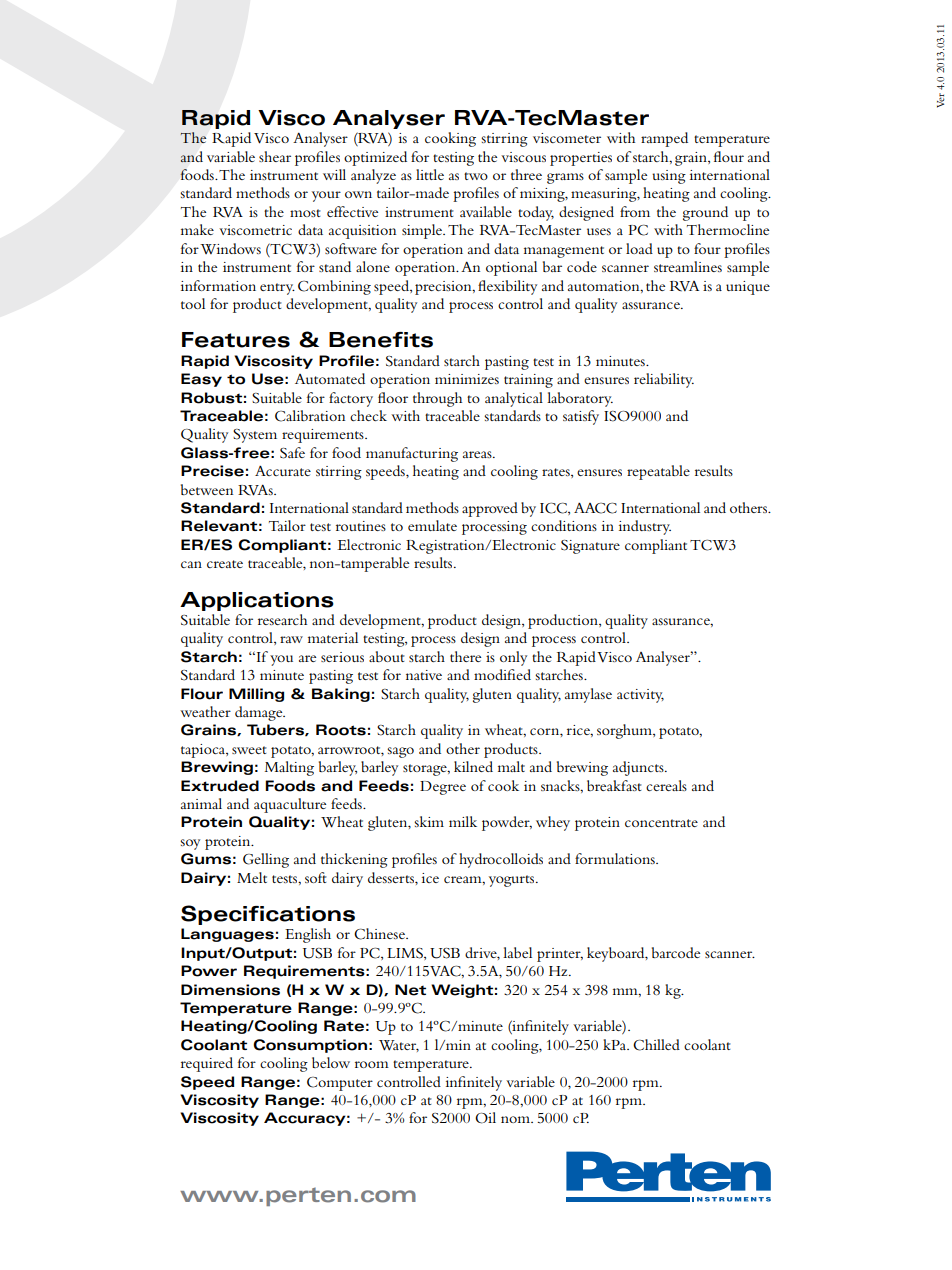  What do you see at coordinates (275, 156) in the screenshot?
I see `shear` at bounding box center [275, 156].
